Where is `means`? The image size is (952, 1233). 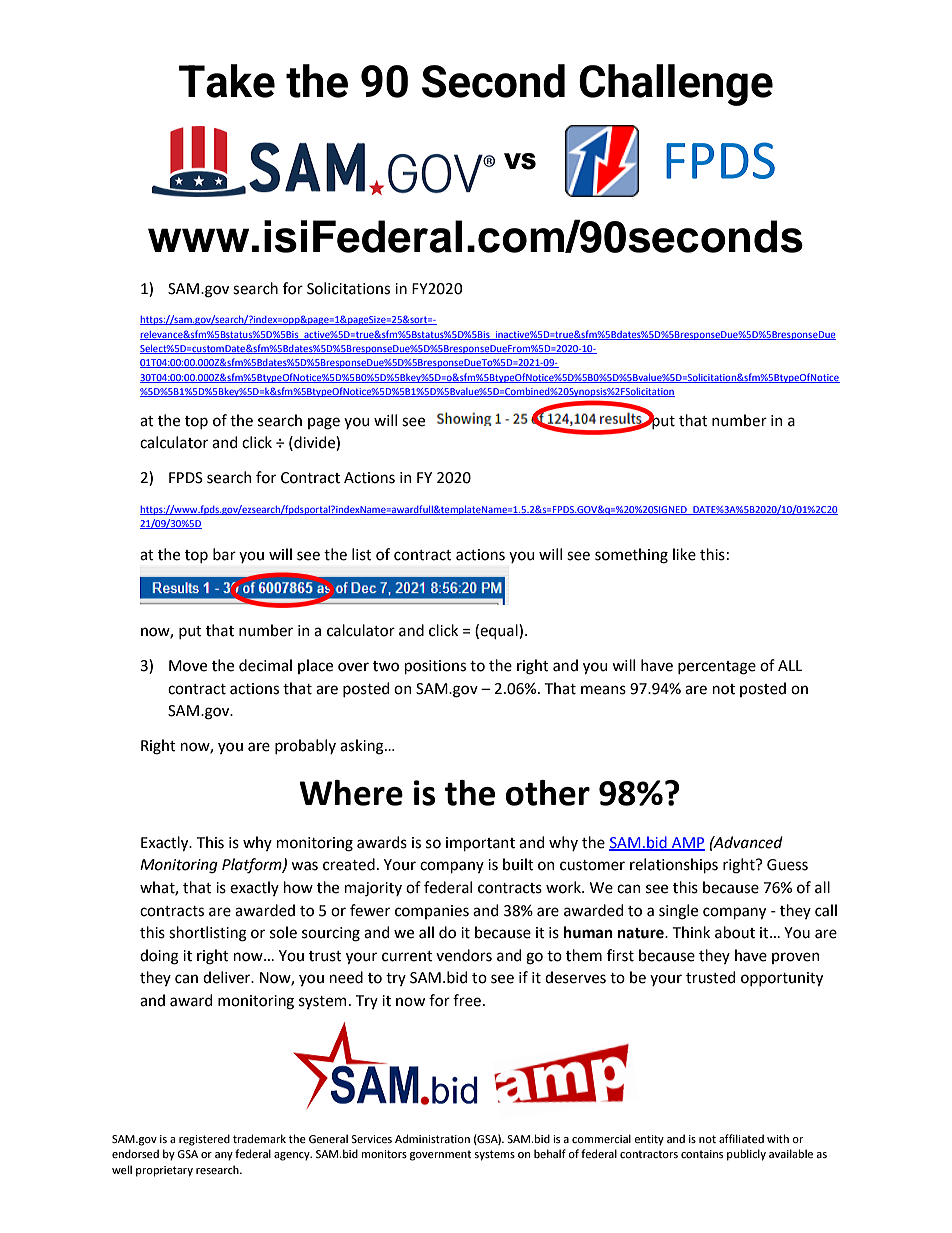 means is located at coordinates (603, 690).
